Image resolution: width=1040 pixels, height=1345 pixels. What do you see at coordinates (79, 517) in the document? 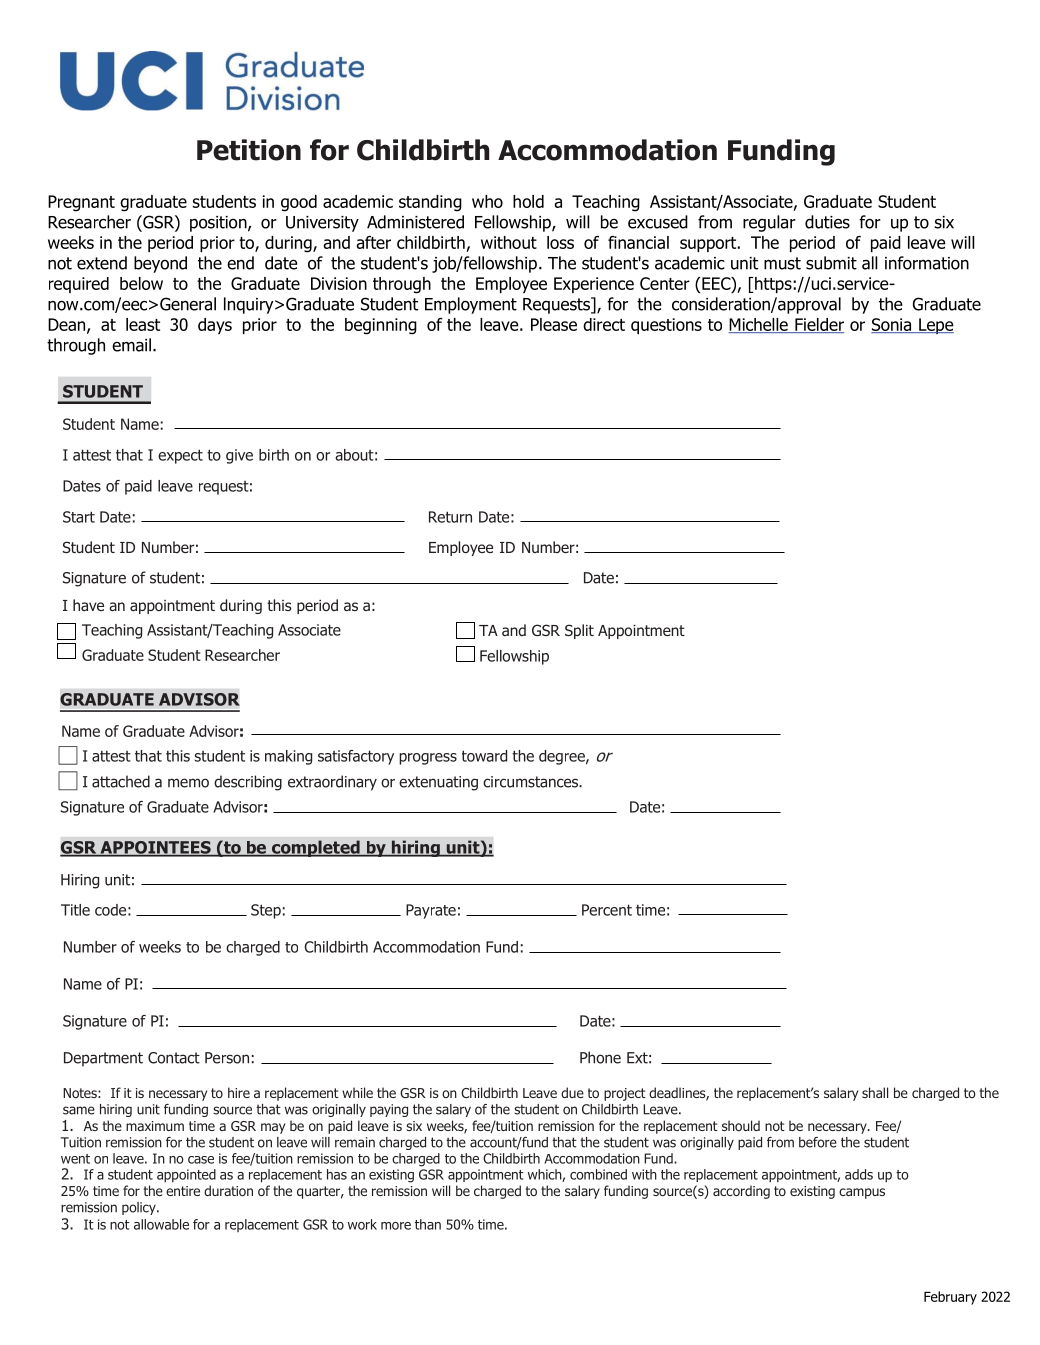
I see `Start` at bounding box center [79, 517].
